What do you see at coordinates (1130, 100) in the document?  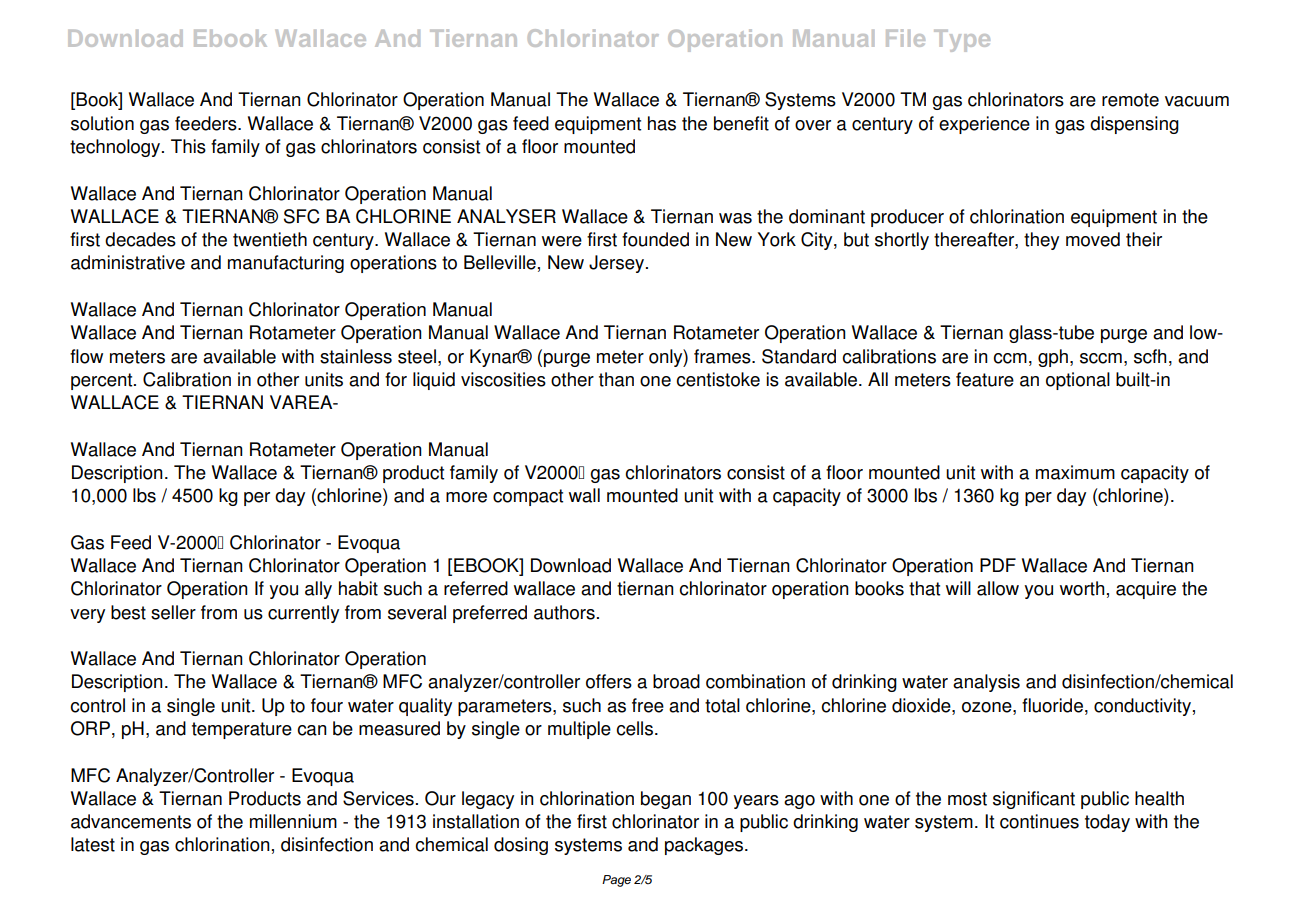 I see `remote` at bounding box center [1130, 100].
